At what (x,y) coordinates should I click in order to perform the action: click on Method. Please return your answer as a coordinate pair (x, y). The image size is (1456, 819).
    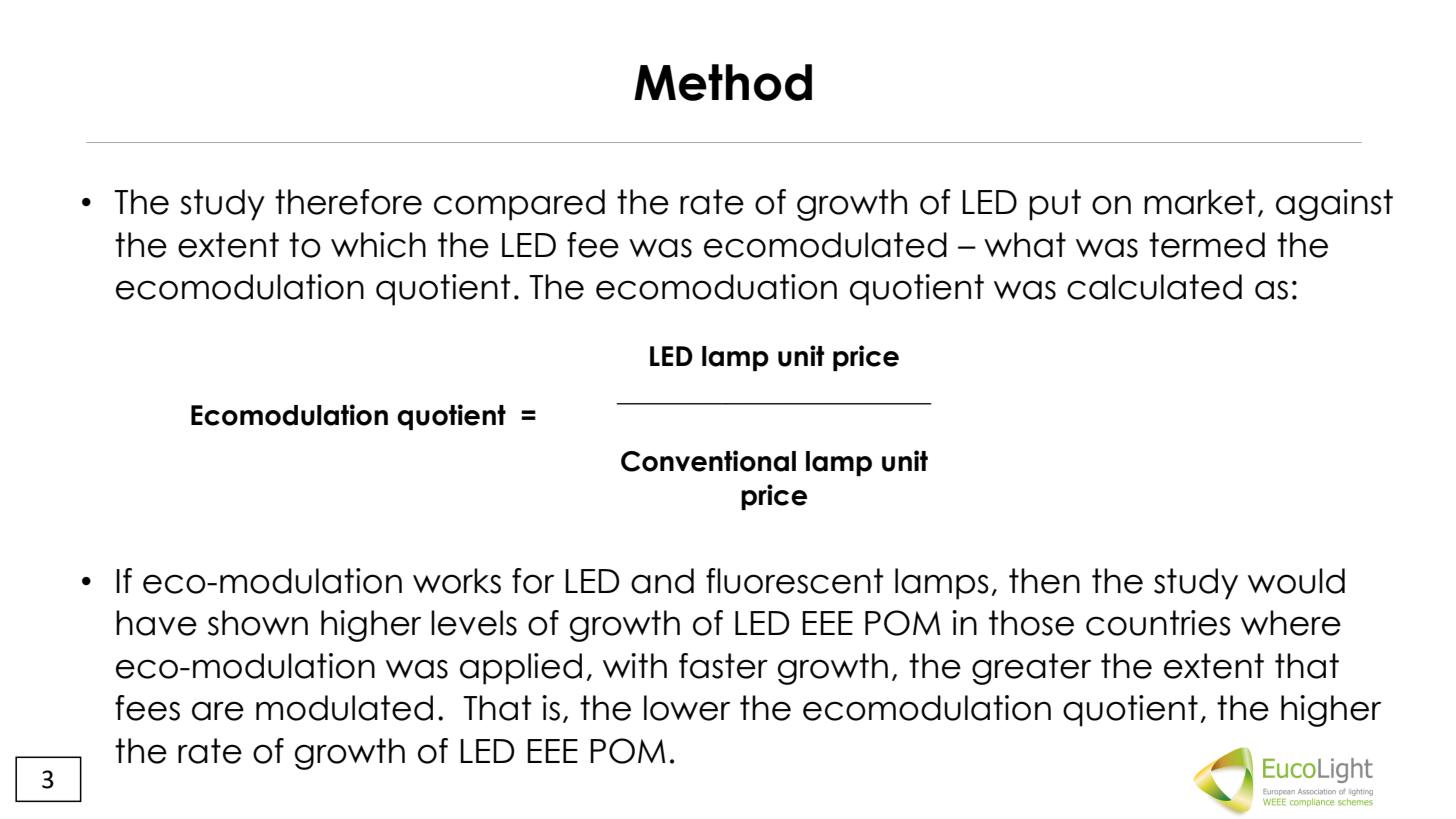
    Looking at the image, I should click on (723, 82).
